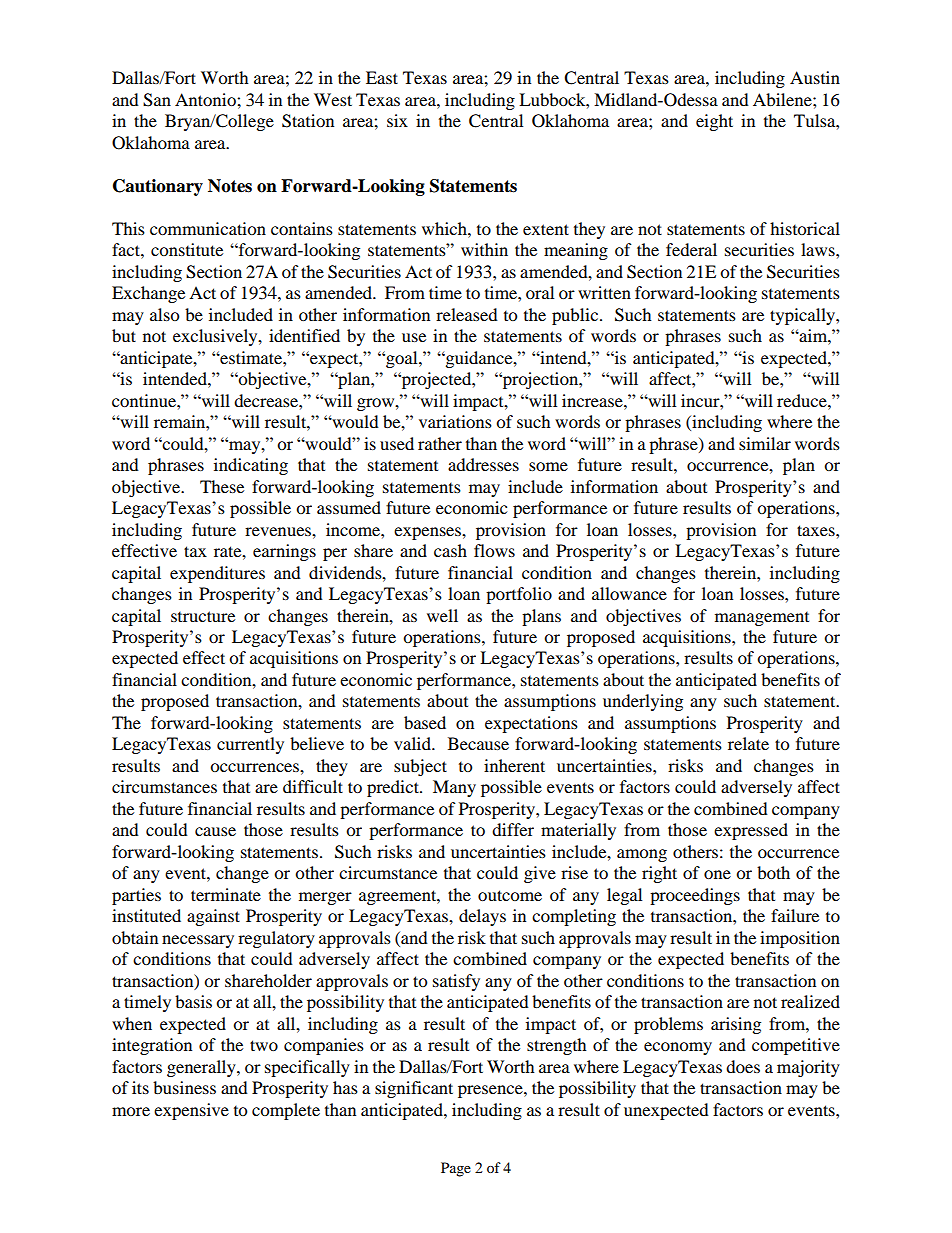 This screenshot has height=1233, width=952. Describe the element at coordinates (206, 99) in the screenshot. I see `Antonio` at that location.
